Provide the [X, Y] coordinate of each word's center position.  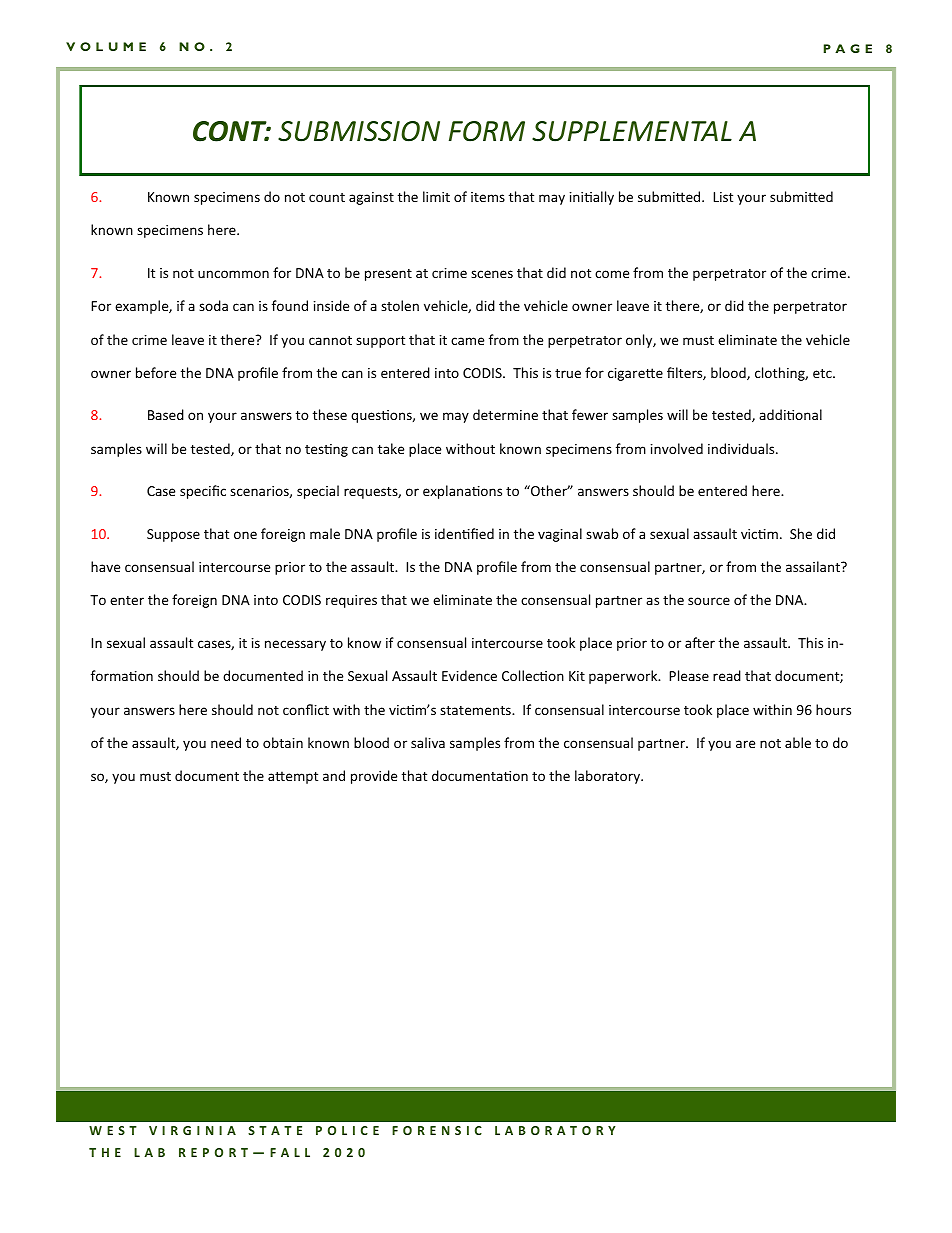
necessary [295, 645]
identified [464, 533]
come [612, 274]
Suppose [173, 535]
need [226, 742]
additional [790, 414]
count [327, 197]
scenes [492, 274]
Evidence [469, 675]
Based [166, 414]
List [723, 197]
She [801, 533]
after [700, 642]
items [488, 197]
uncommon [233, 274]
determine [505, 414]
